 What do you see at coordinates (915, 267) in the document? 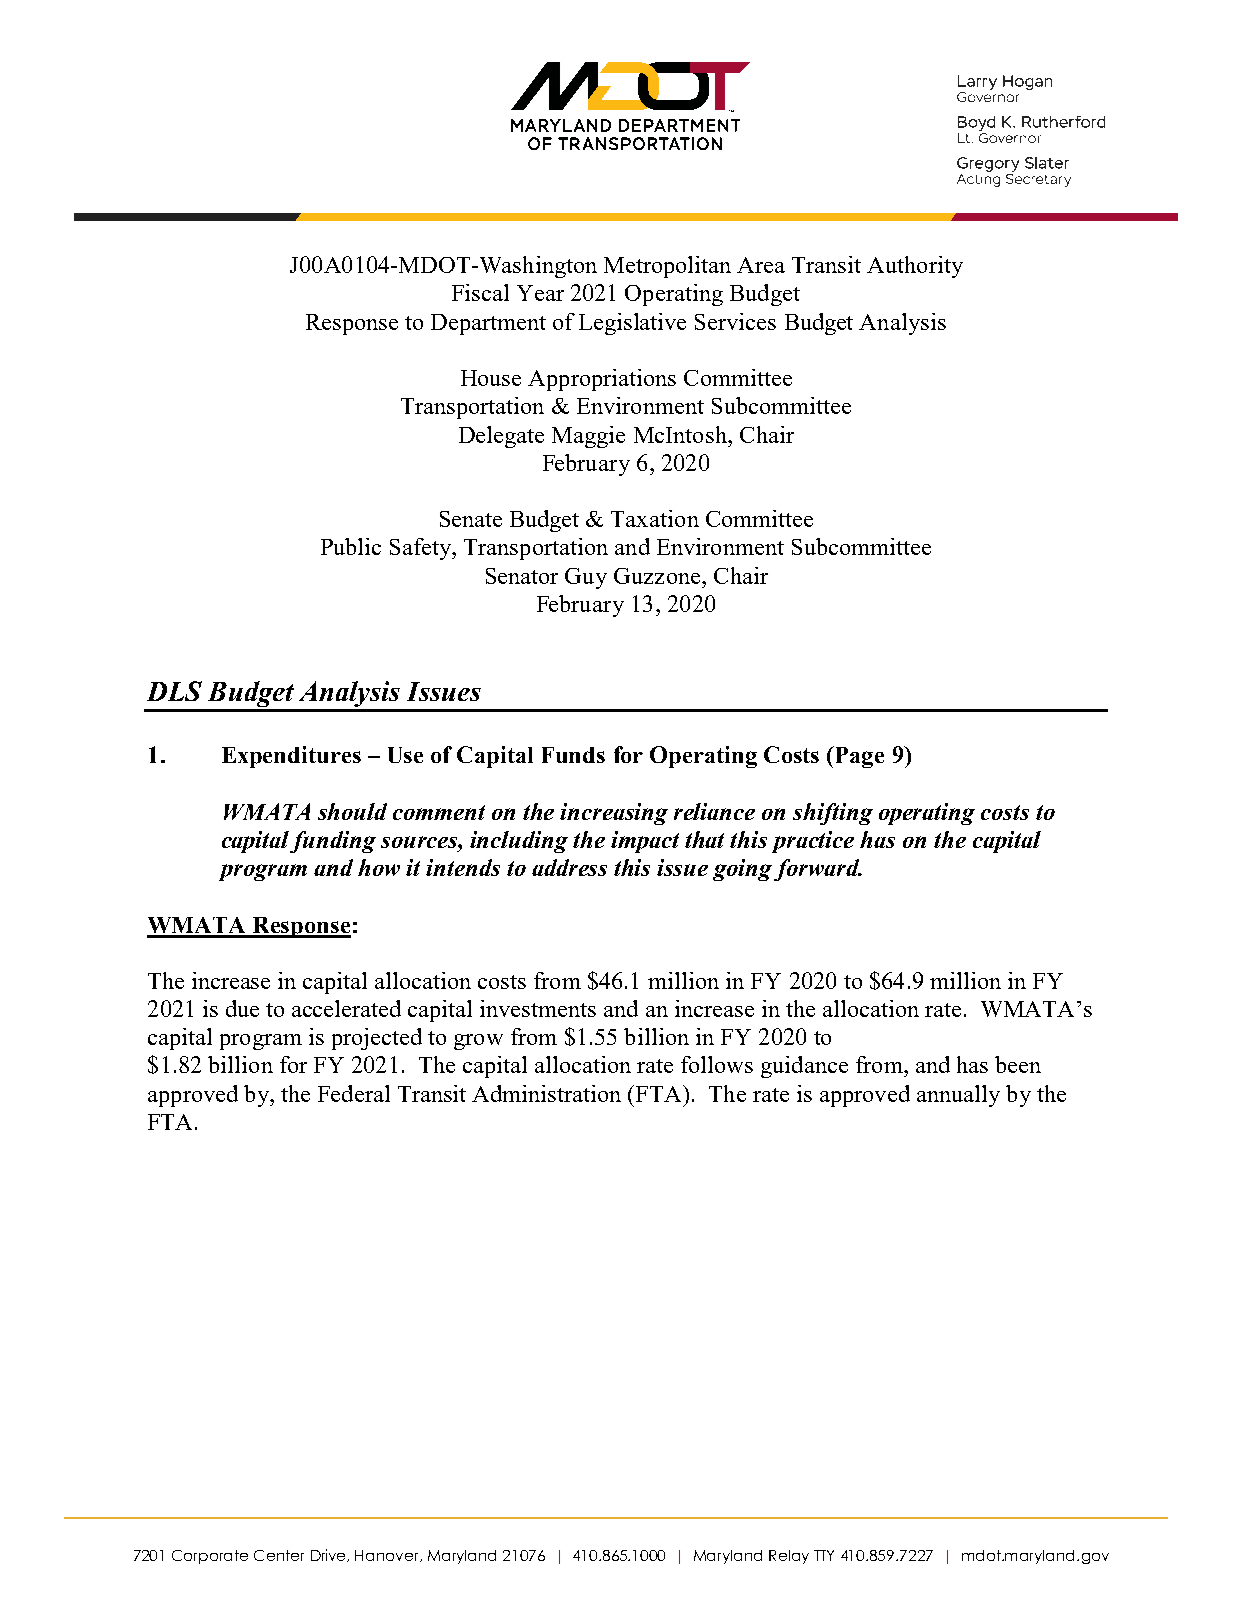
I see `Authority` at bounding box center [915, 267].
